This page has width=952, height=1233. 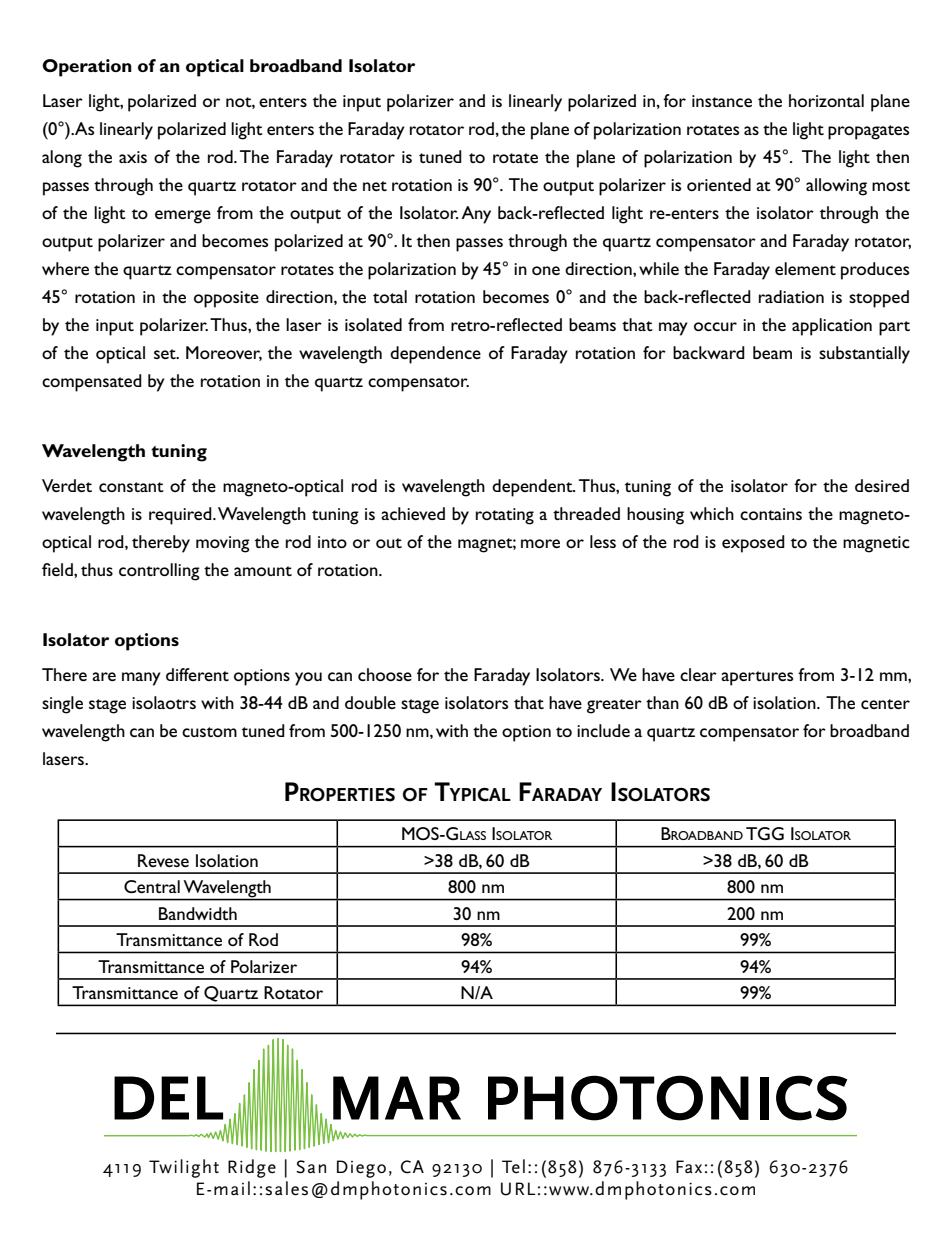 What do you see at coordinates (771, 514) in the page?
I see `contains` at bounding box center [771, 514].
